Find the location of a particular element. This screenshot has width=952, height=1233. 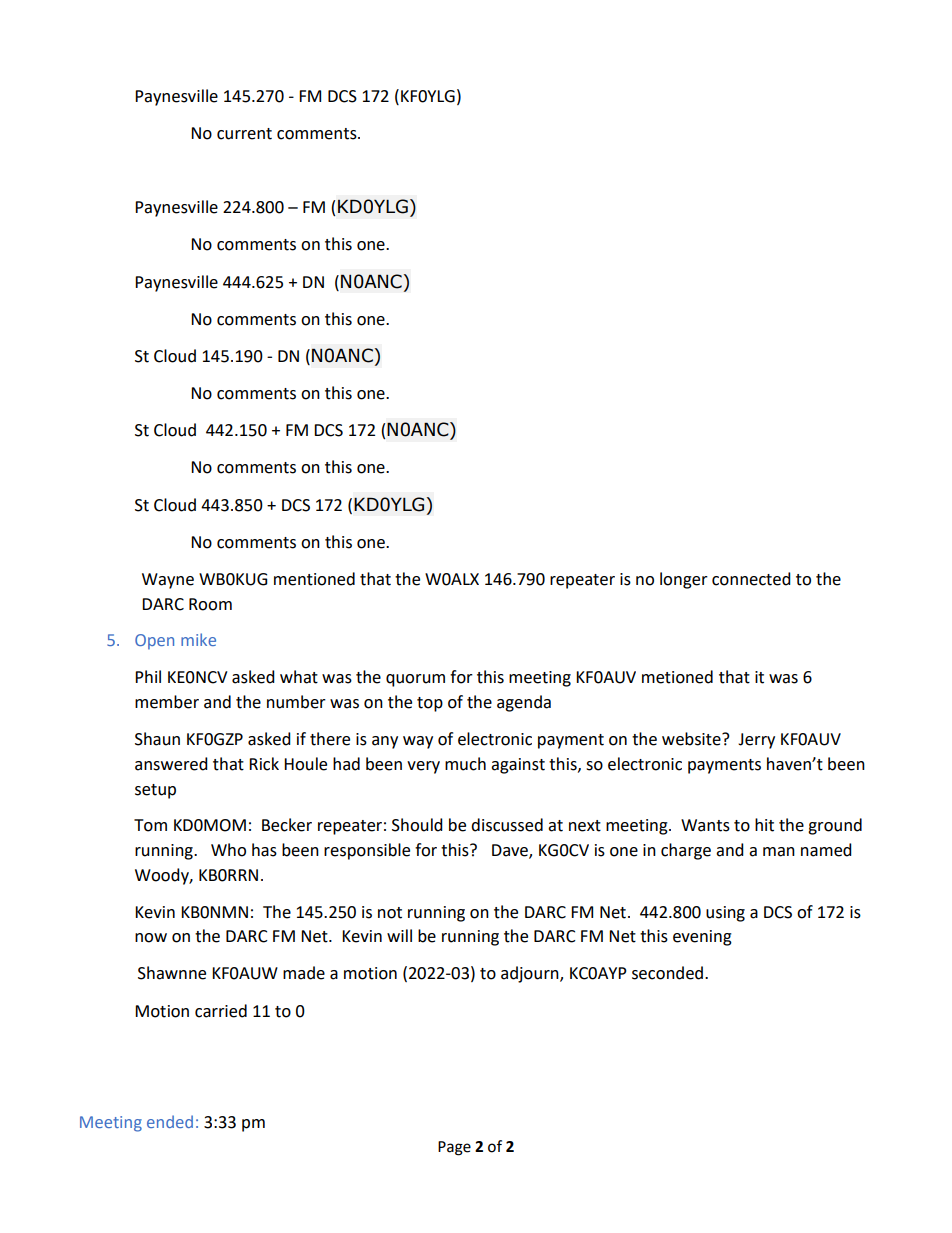

ended is located at coordinates (170, 1121).
